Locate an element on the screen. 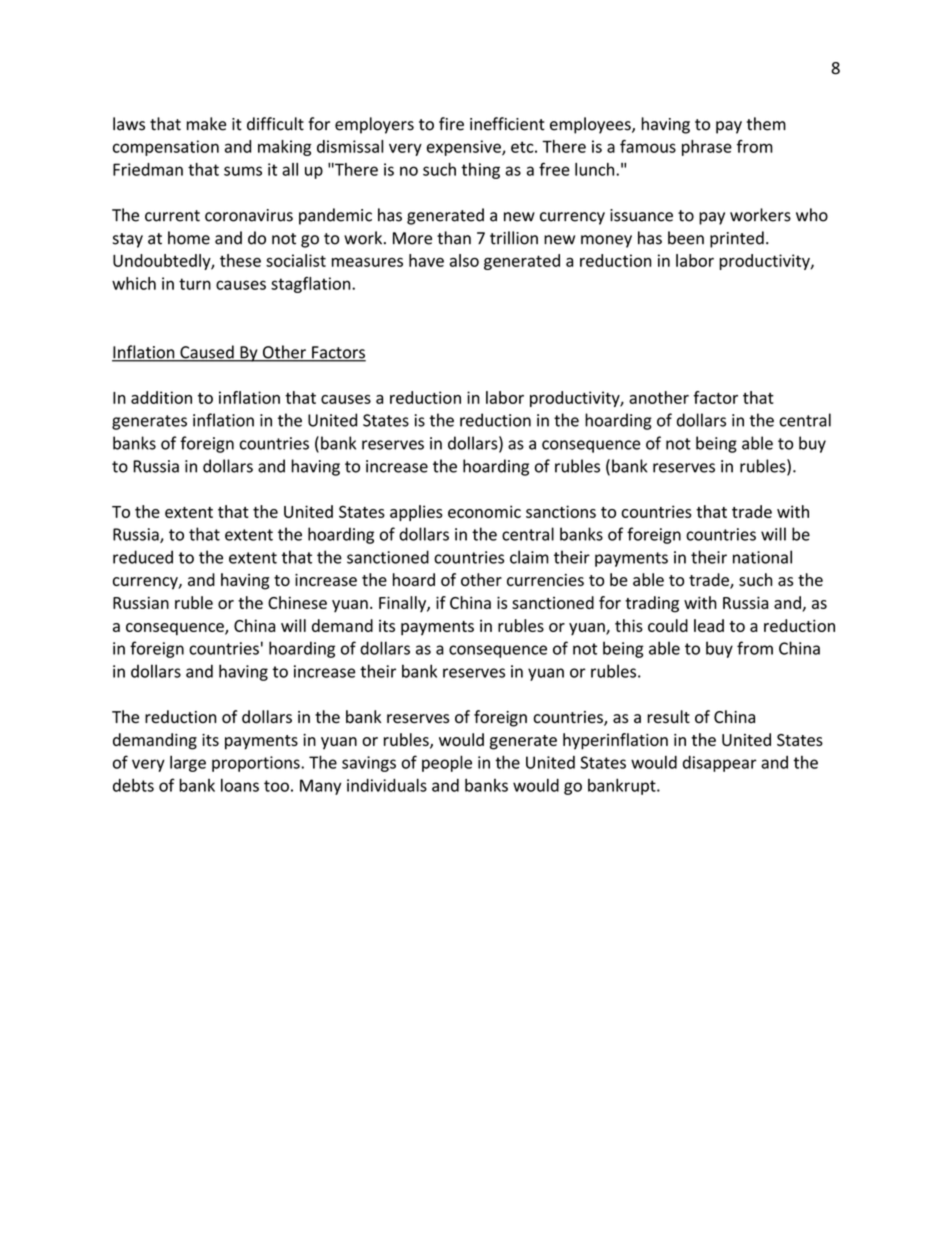  Chinese is located at coordinates (297, 602).
